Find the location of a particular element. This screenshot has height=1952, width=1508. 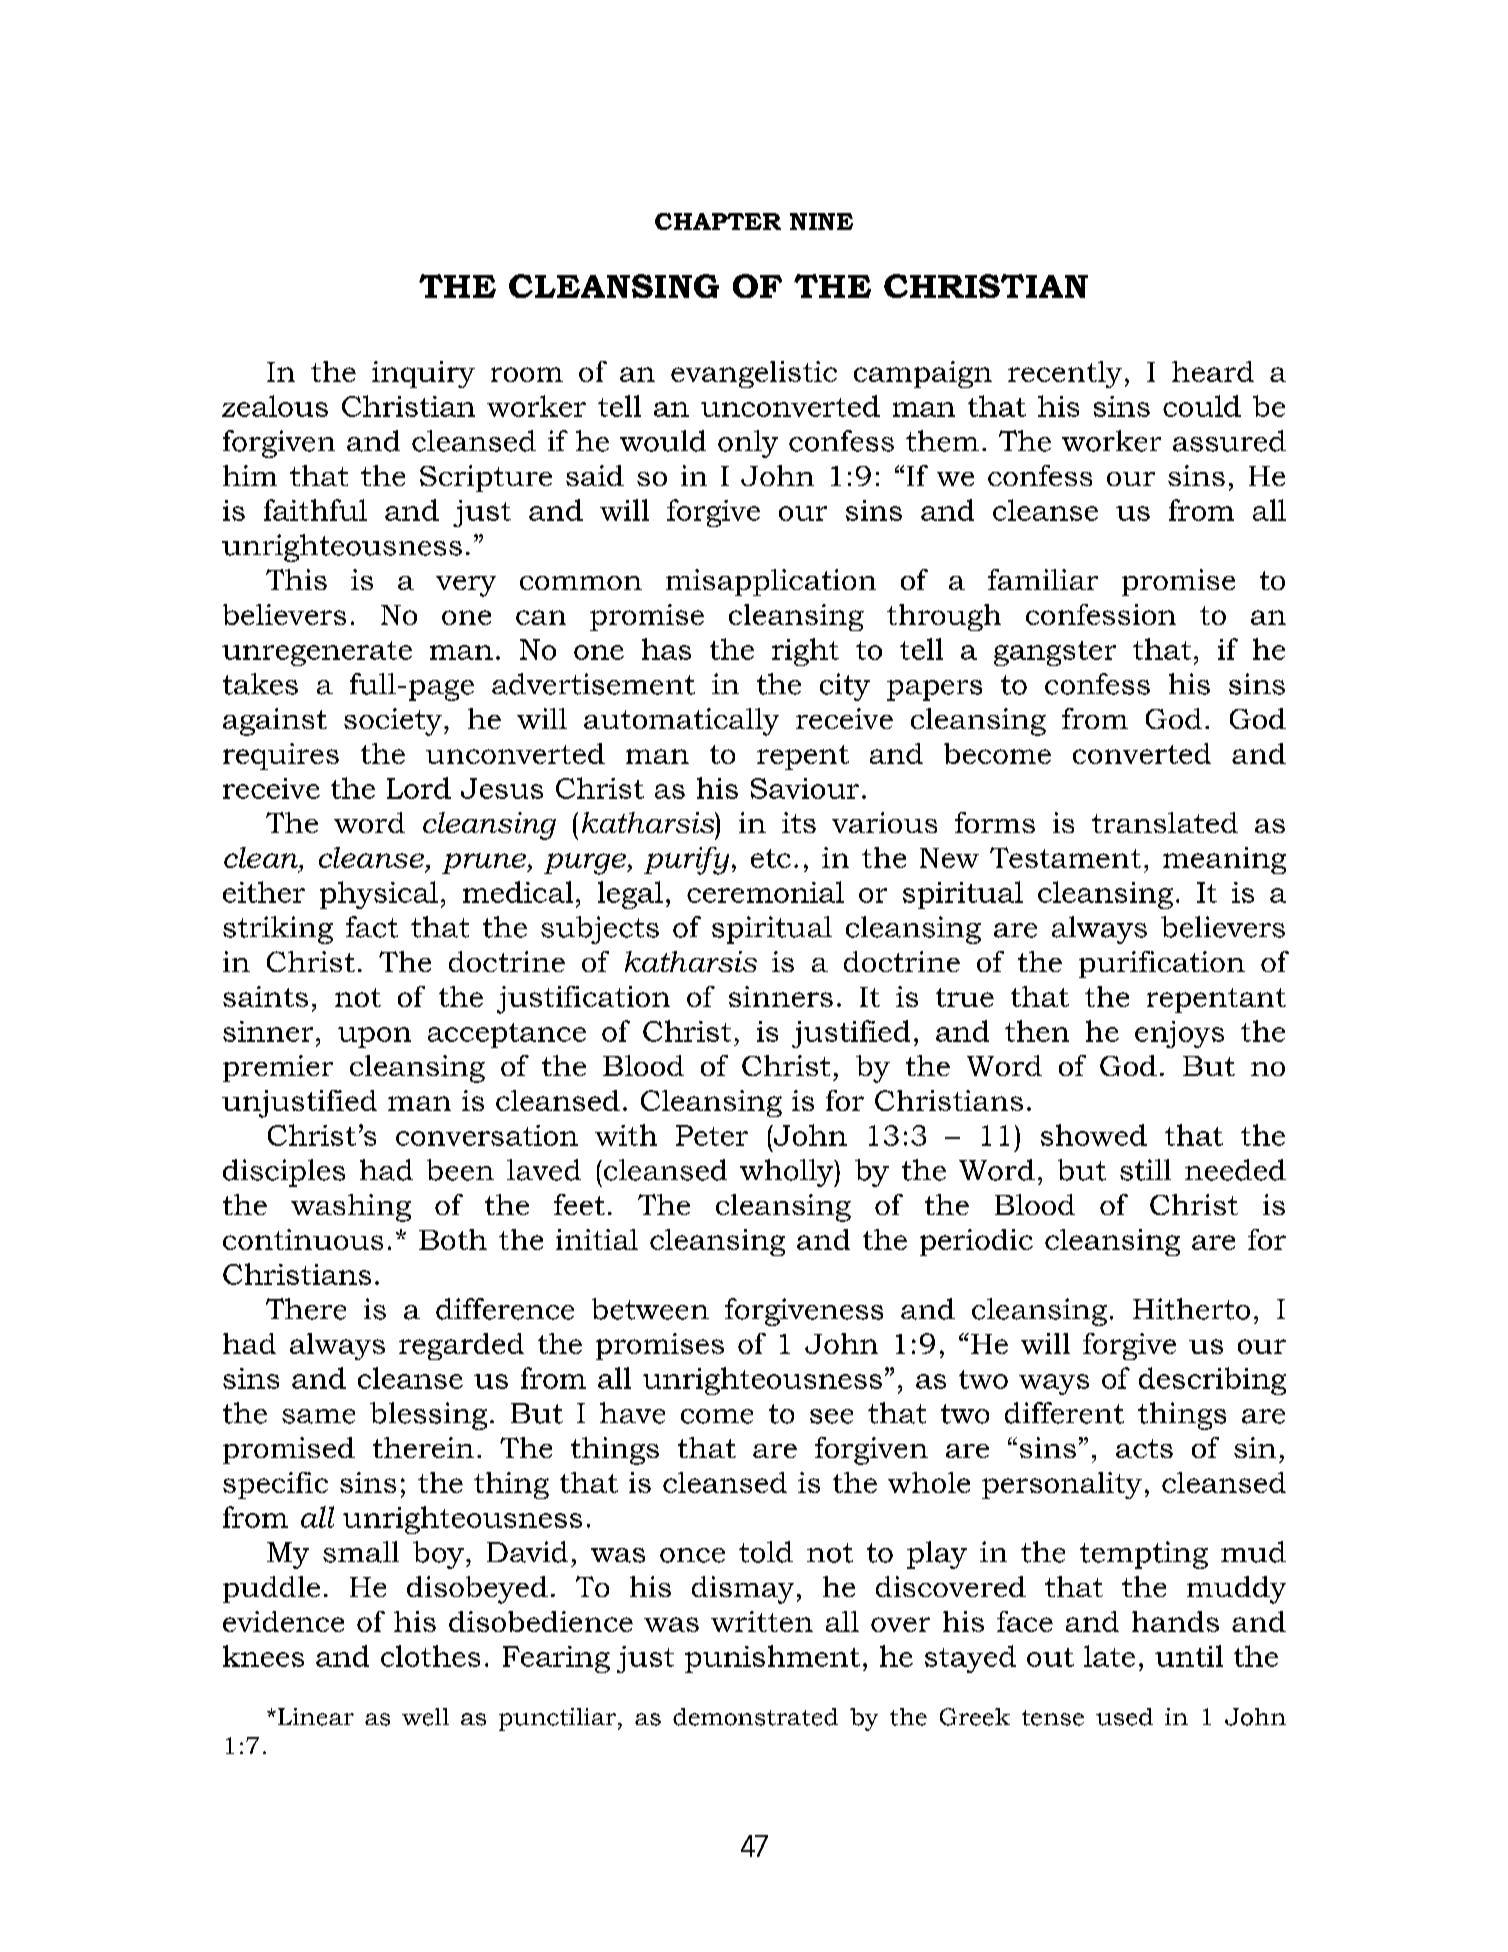

used is located at coordinates (1124, 1717).
